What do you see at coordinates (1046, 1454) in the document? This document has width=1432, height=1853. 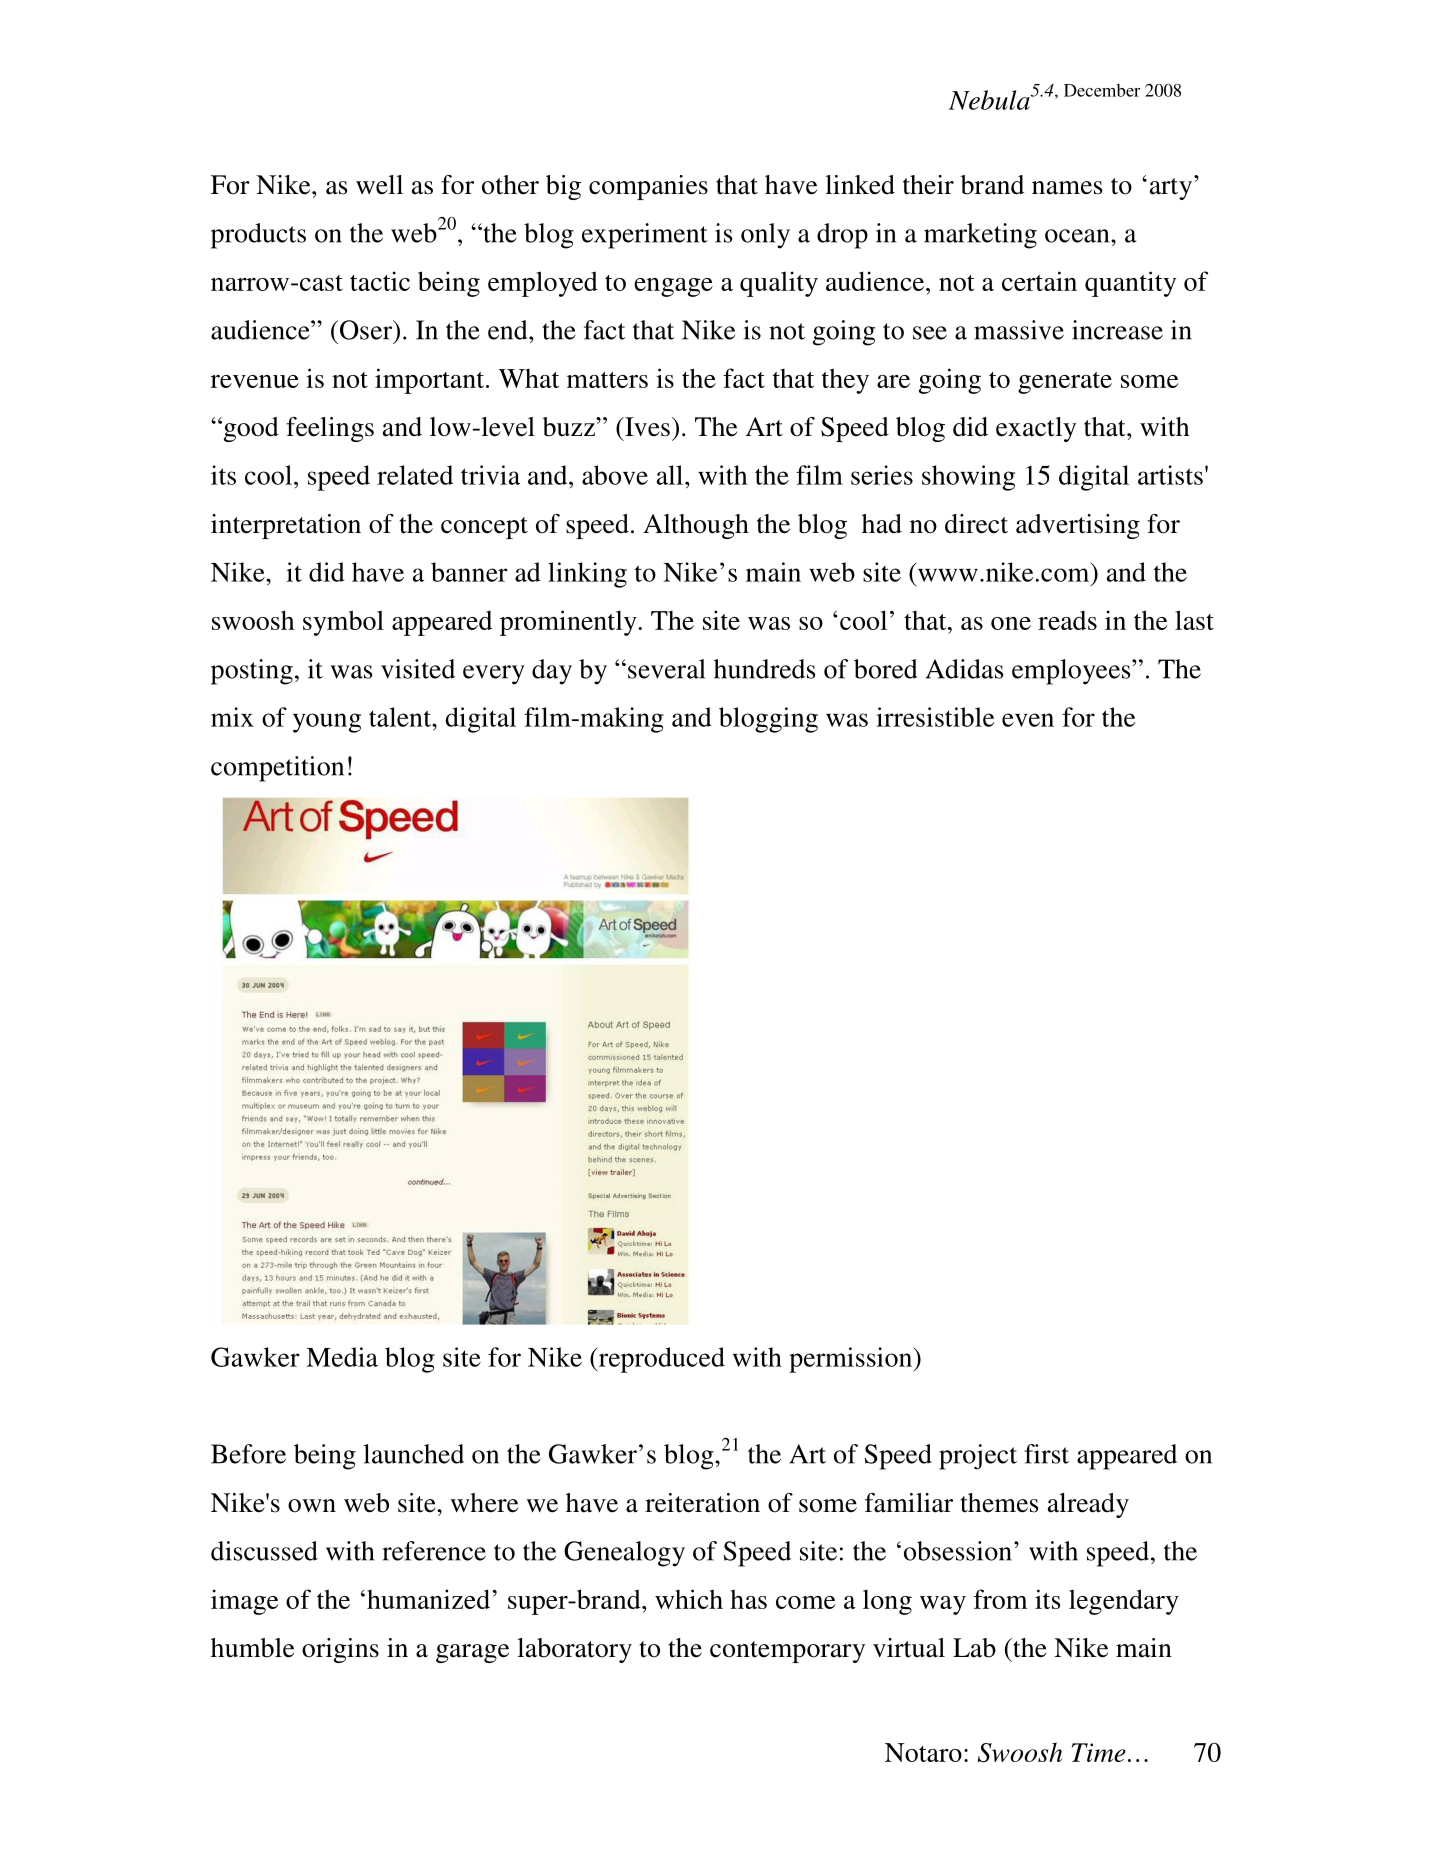 I see `first` at bounding box center [1046, 1454].
